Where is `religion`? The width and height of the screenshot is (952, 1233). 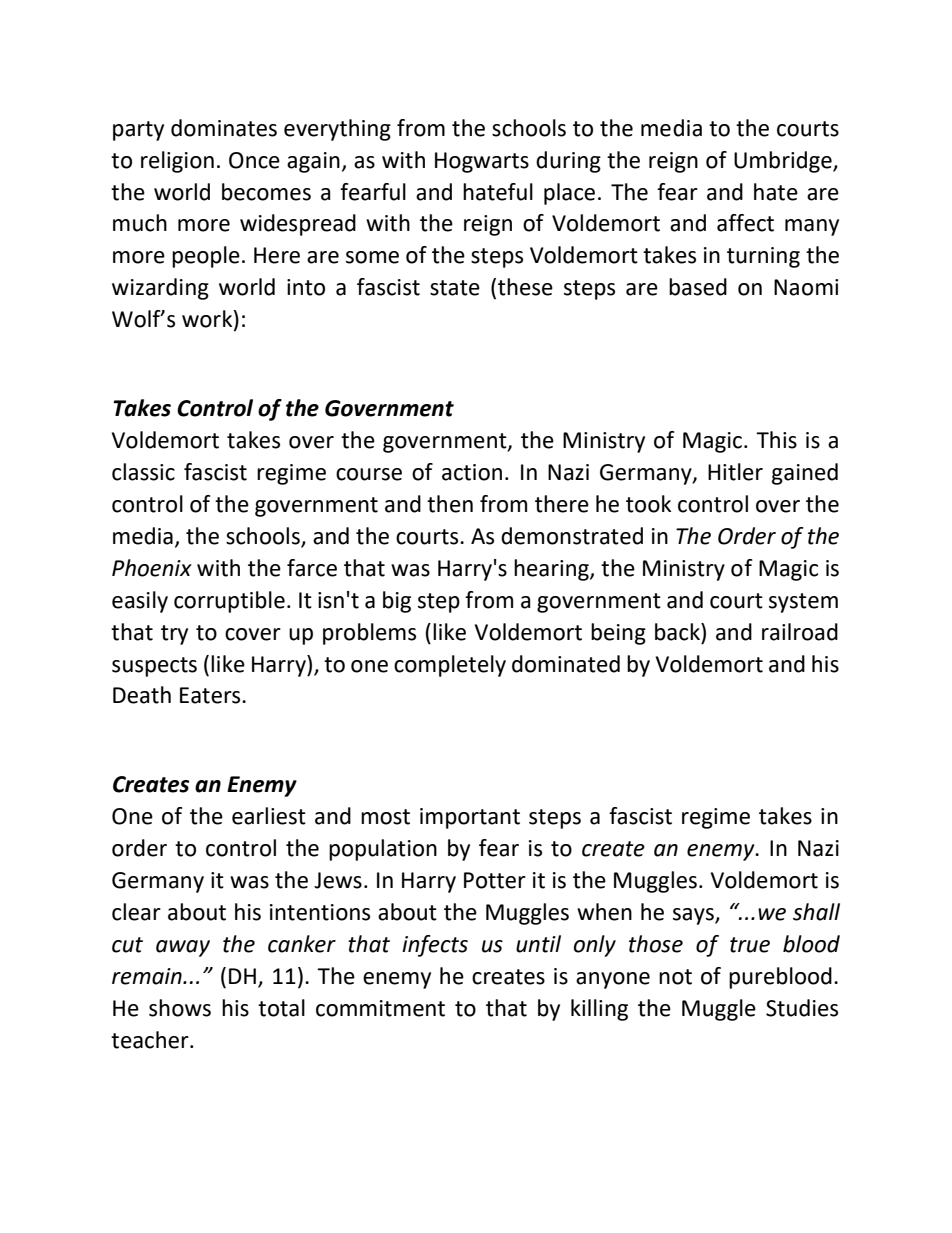
religion is located at coordinates (177, 162).
